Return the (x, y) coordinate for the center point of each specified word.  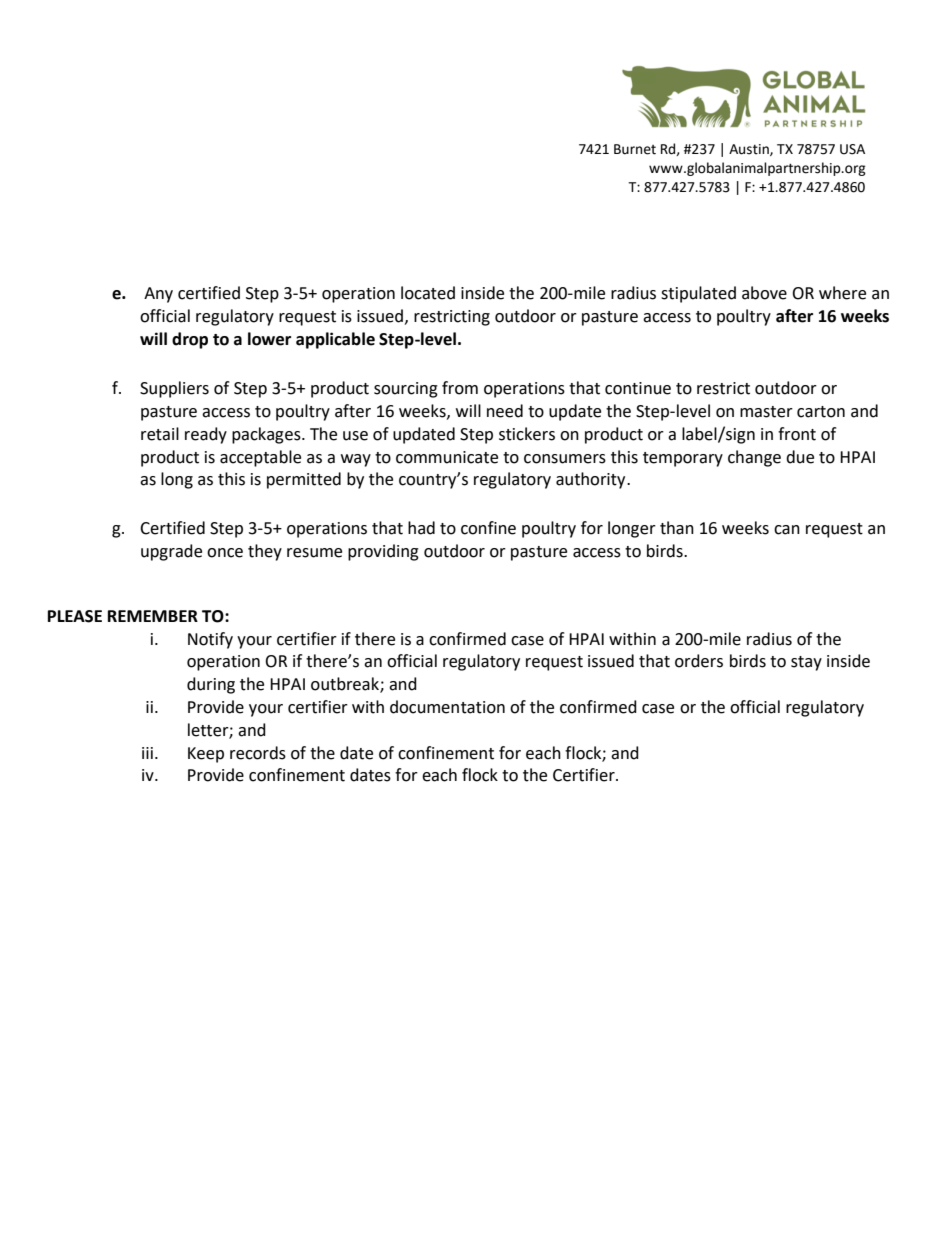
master (766, 412)
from (460, 388)
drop (190, 340)
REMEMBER (153, 616)
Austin (750, 150)
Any (158, 295)
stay (806, 663)
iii (147, 753)
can (787, 530)
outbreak (346, 685)
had (421, 528)
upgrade (171, 552)
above (764, 293)
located (428, 293)
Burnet (635, 149)
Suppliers (174, 389)
